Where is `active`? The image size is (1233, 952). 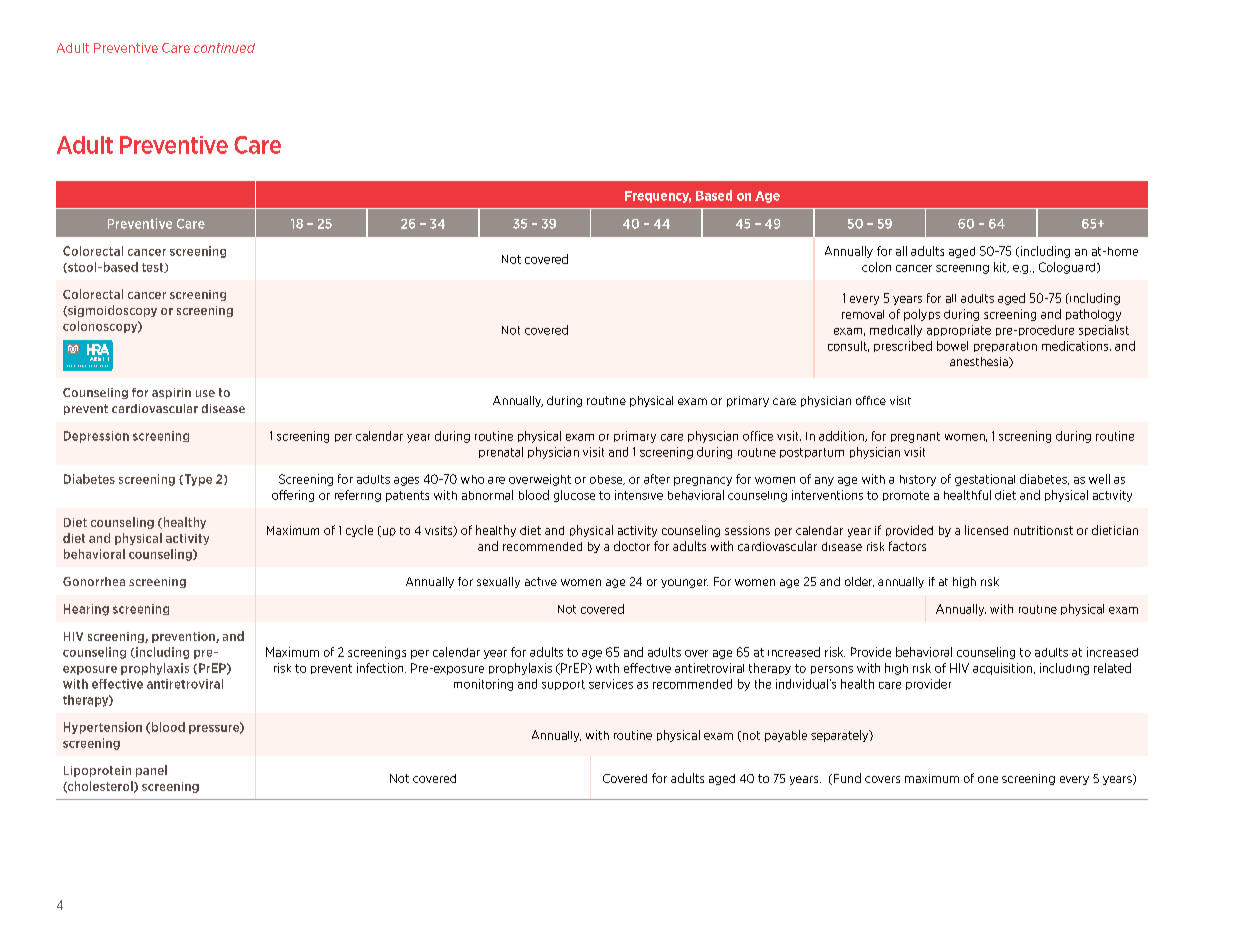
active is located at coordinates (541, 581).
